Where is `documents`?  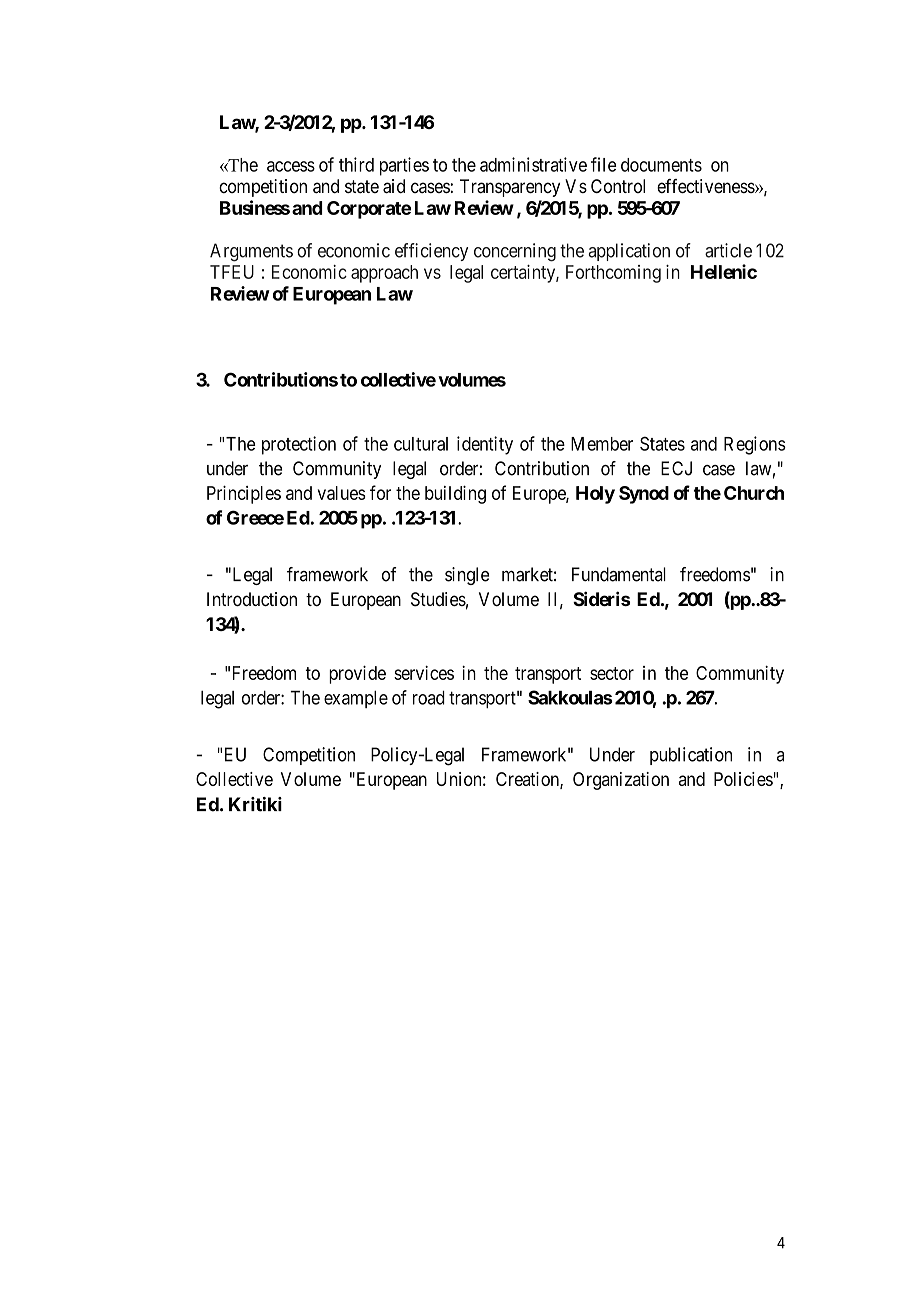
documents is located at coordinates (661, 165).
